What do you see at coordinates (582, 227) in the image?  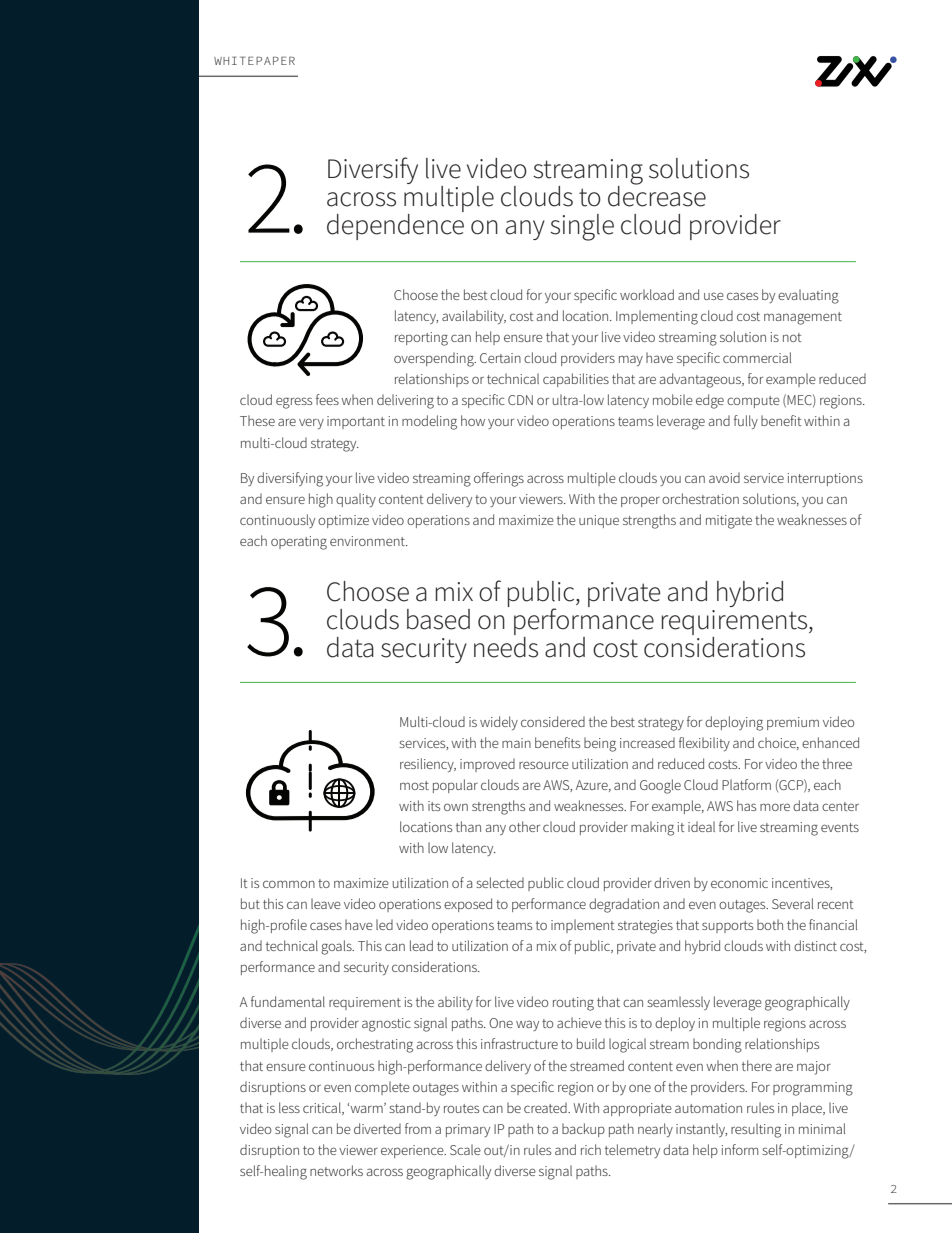 I see `single` at bounding box center [582, 227].
